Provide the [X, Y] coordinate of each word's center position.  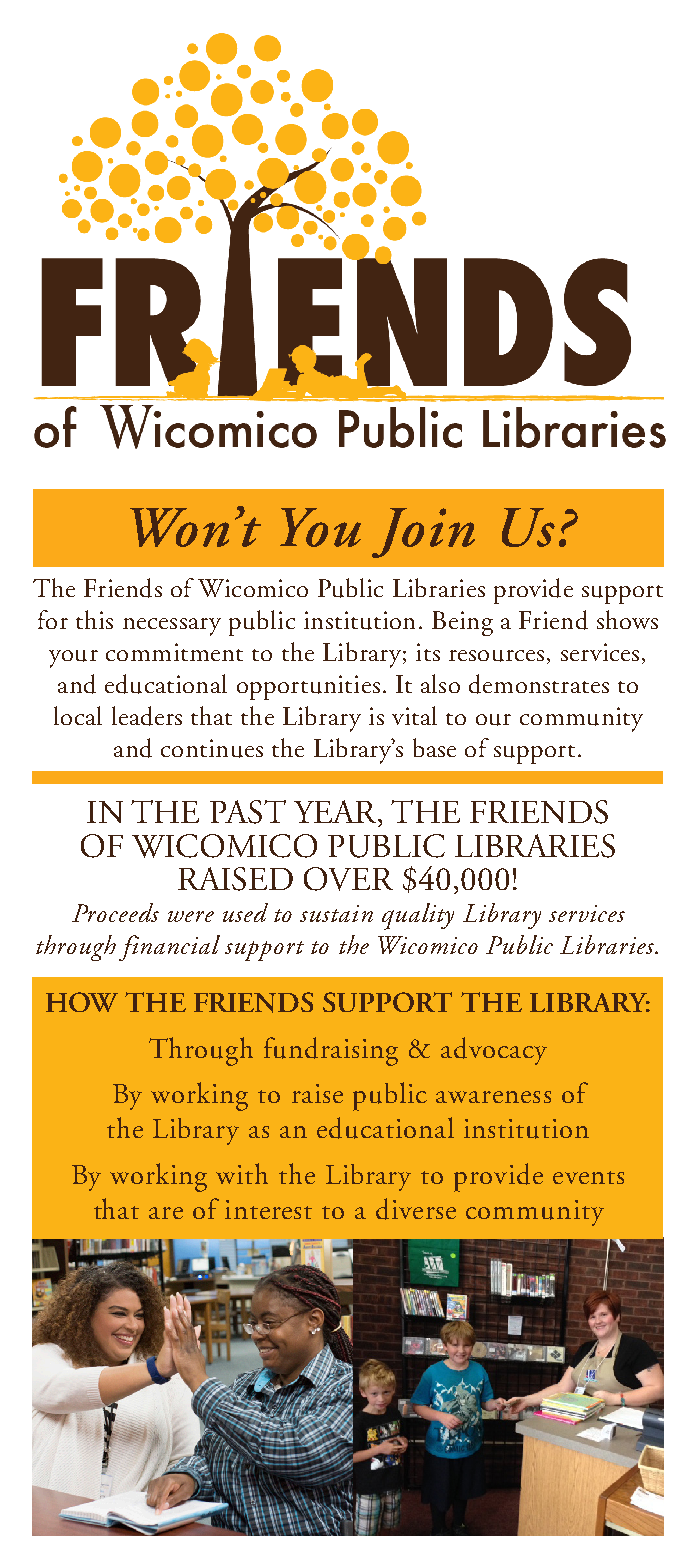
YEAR [337, 813]
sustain [336, 913]
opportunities [308, 687]
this [94, 619]
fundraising [331, 1051]
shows [627, 619]
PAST [248, 812]
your [73, 659]
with [242, 1173]
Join [423, 533]
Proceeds [115, 912]
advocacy [494, 1051]
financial [169, 948]
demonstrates [539, 684]
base [434, 747]
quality [418, 916]
